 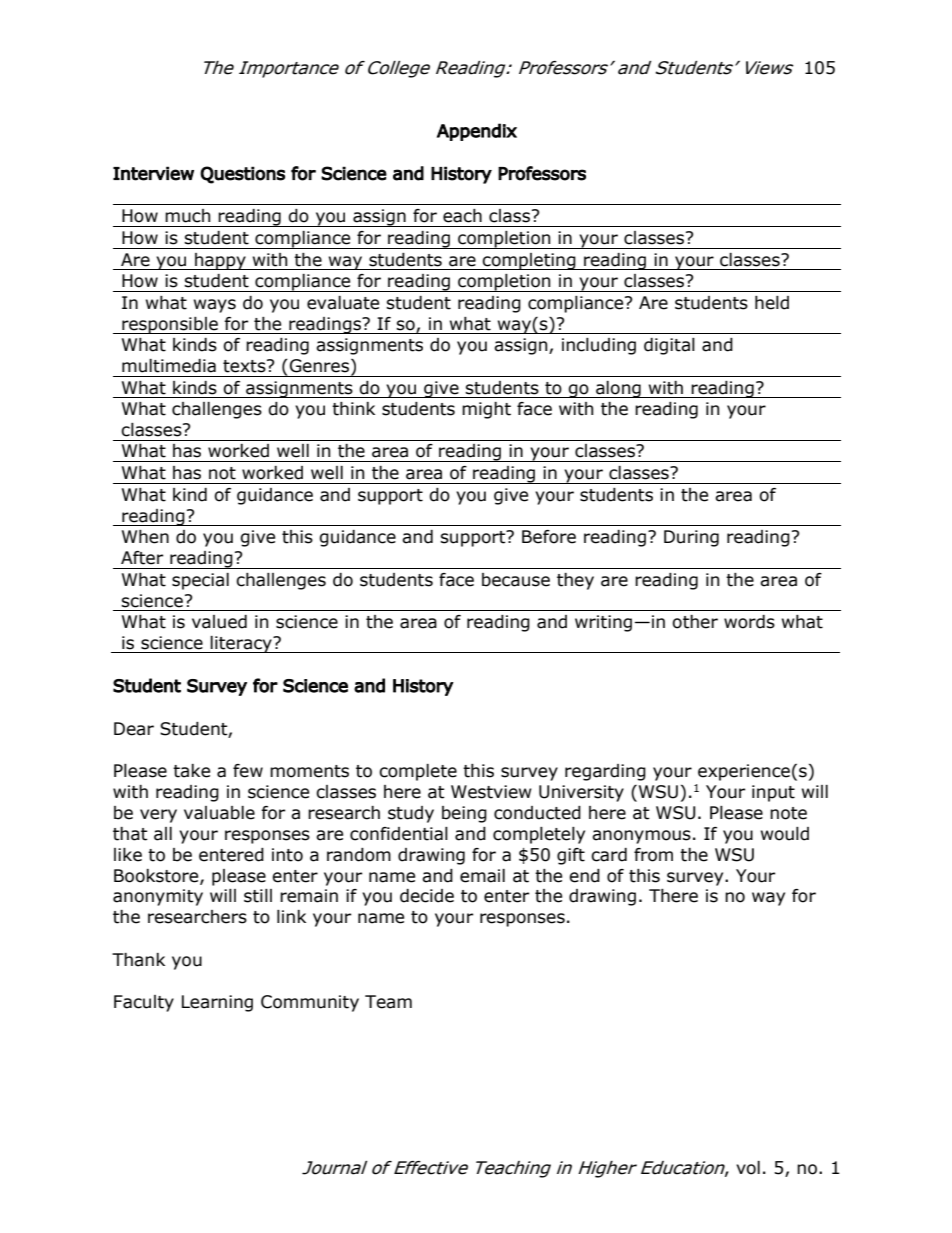 What do you see at coordinates (772, 303) in the document?
I see `held` at bounding box center [772, 303].
